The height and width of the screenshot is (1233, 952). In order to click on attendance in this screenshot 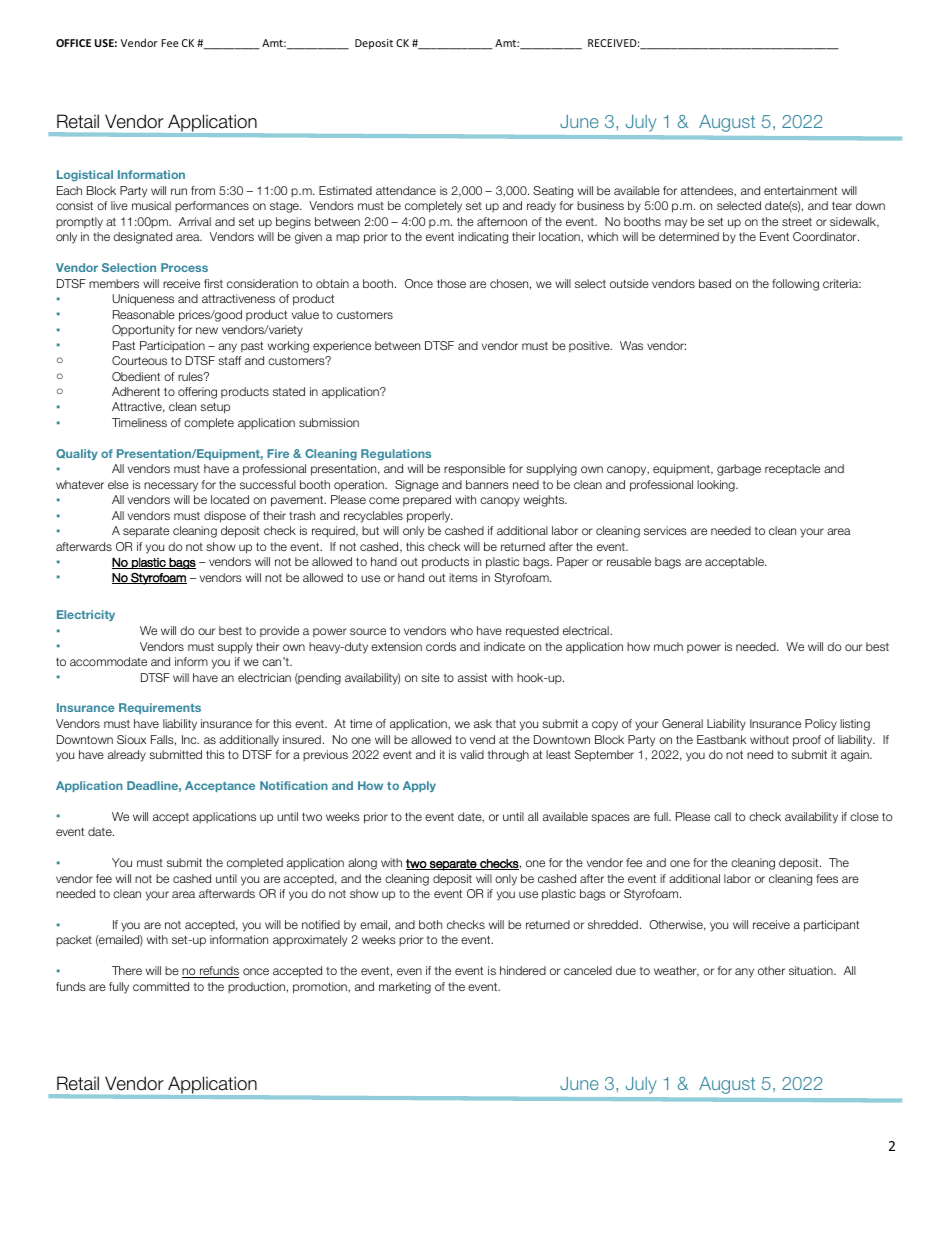, I will do `click(406, 190)`.
